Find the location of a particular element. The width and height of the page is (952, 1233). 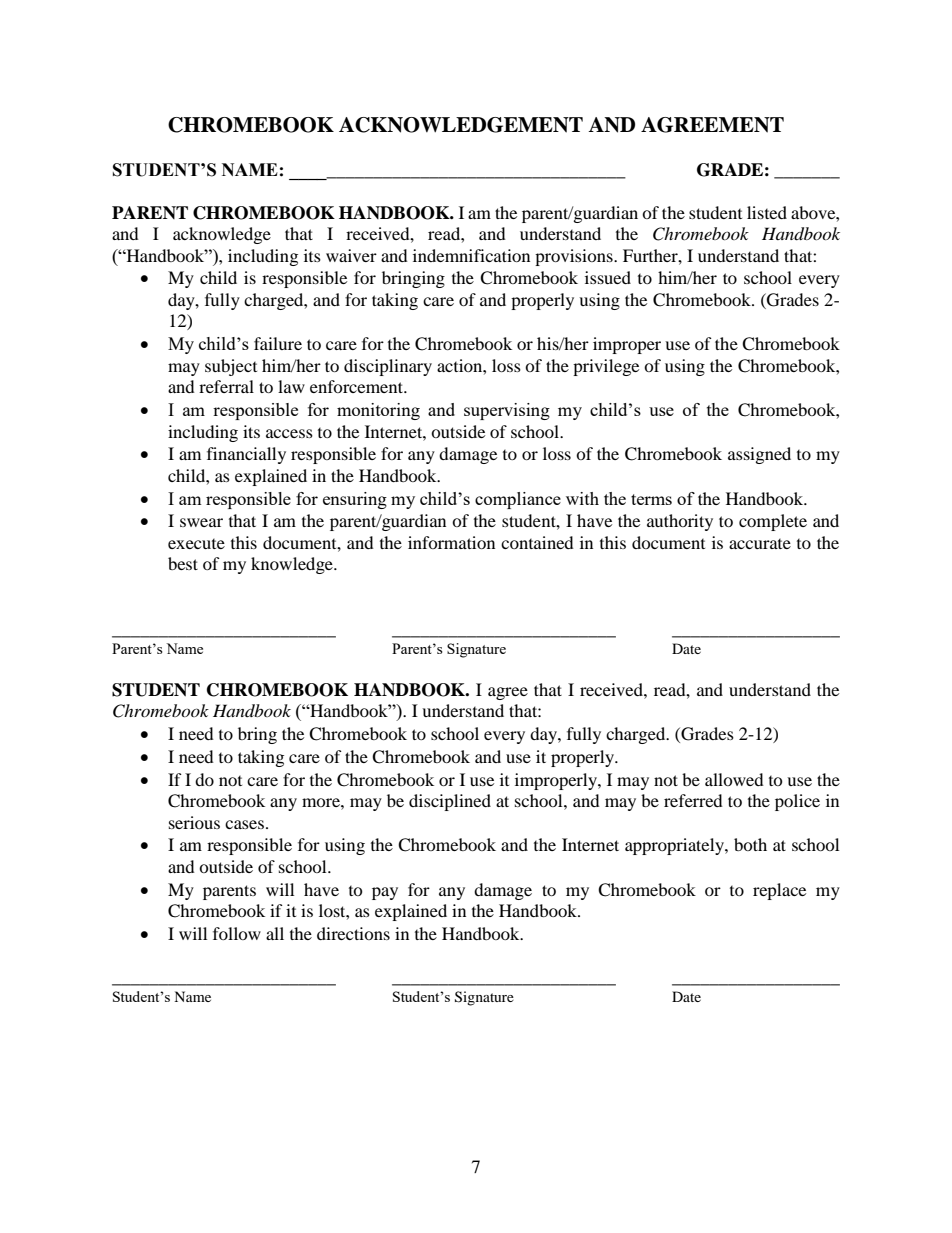

indemnification is located at coordinates (471, 255).
